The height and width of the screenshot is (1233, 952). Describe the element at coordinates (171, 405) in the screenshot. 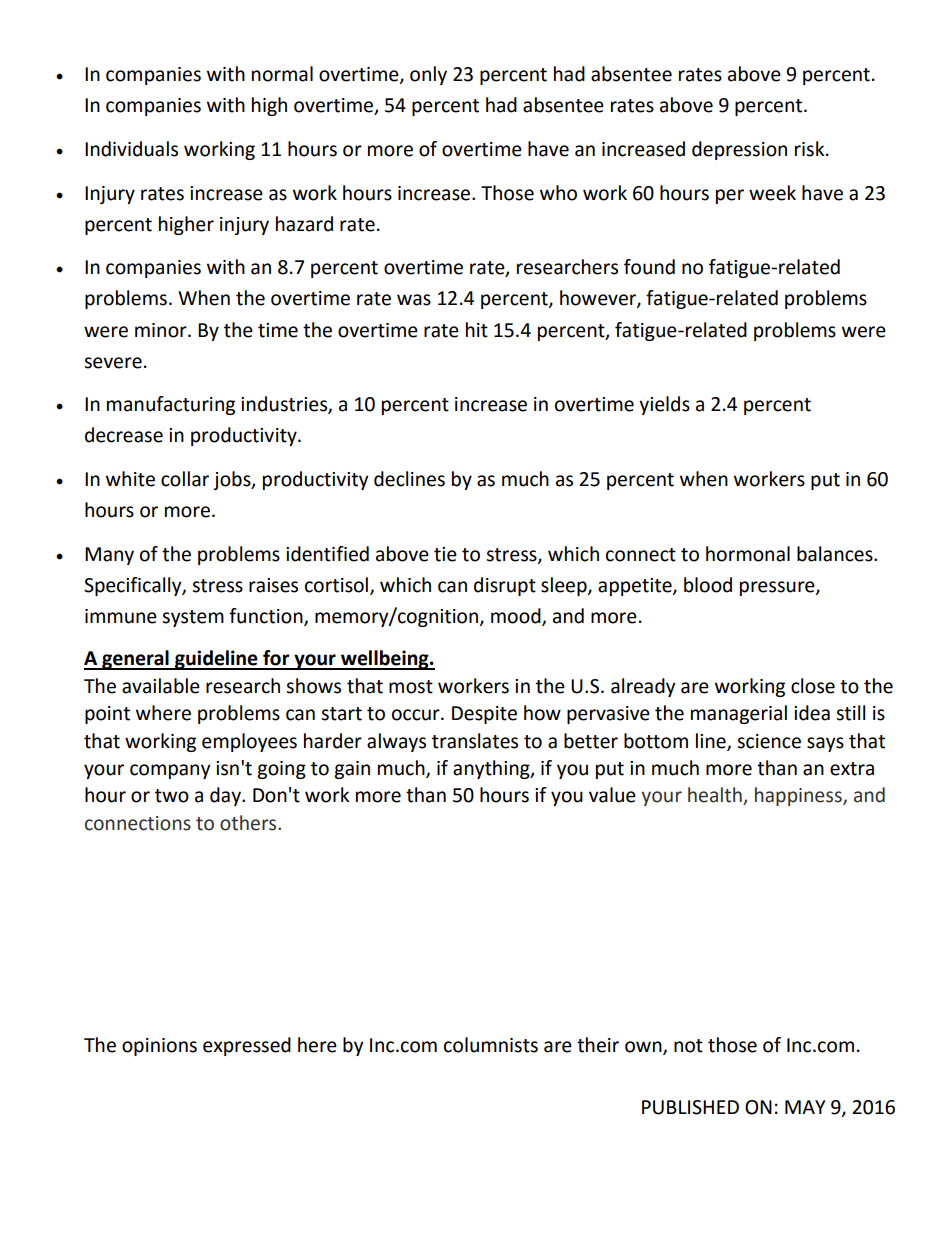

I see `manufacturing` at that location.
